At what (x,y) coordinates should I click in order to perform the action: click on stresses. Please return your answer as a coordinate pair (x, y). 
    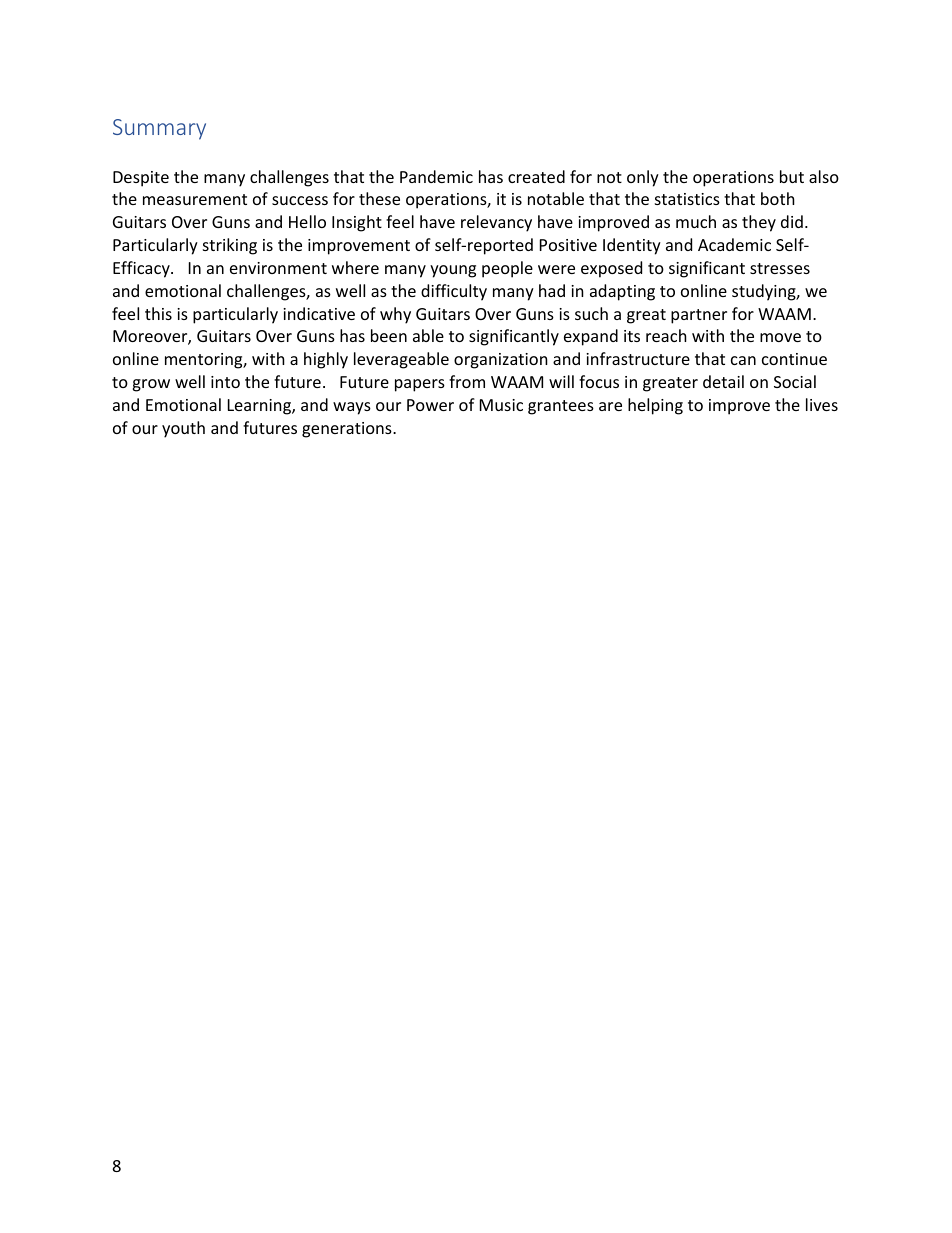
    Looking at the image, I should click on (780, 268).
